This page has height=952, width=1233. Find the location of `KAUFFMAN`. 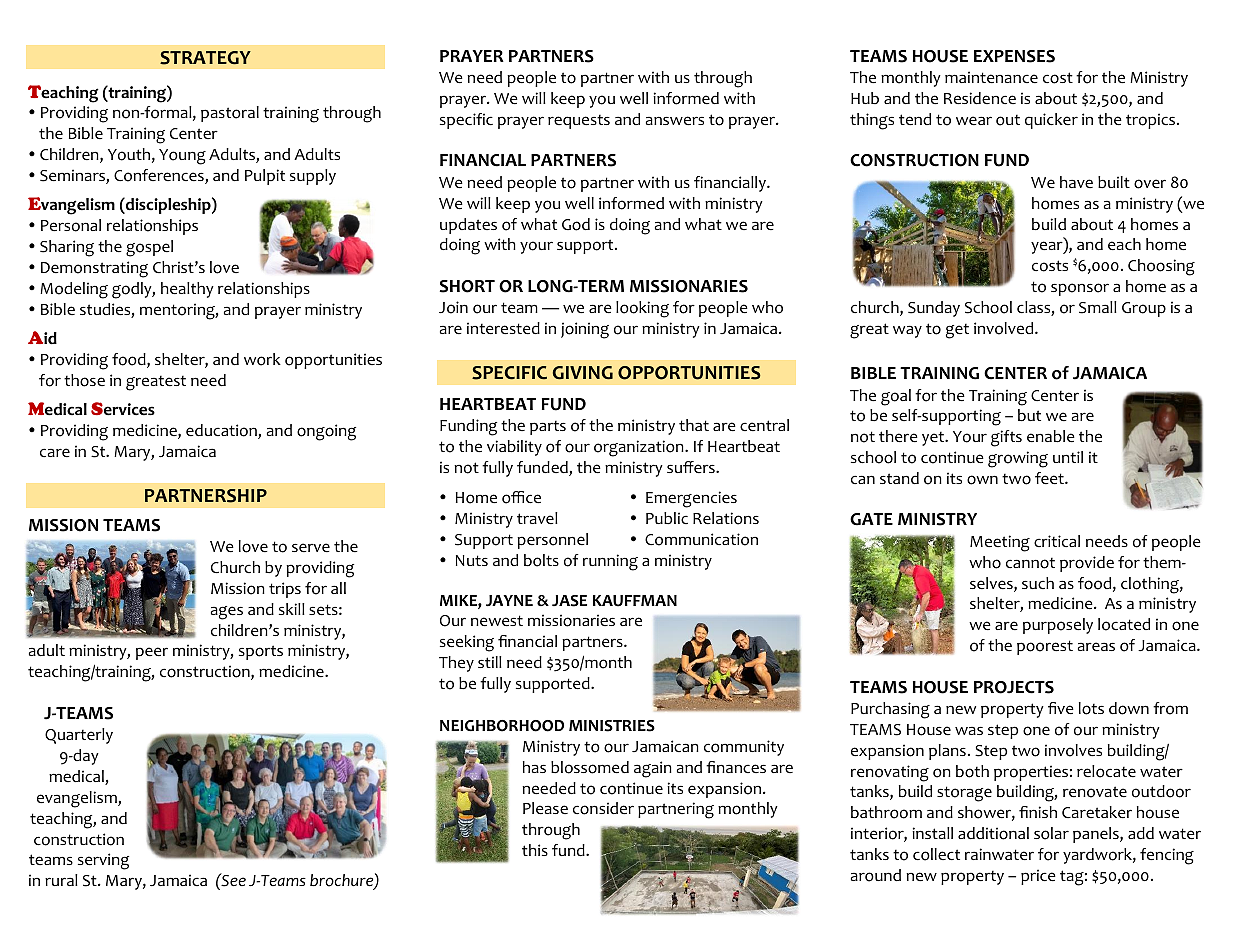

KAUFFMAN is located at coordinates (635, 601).
